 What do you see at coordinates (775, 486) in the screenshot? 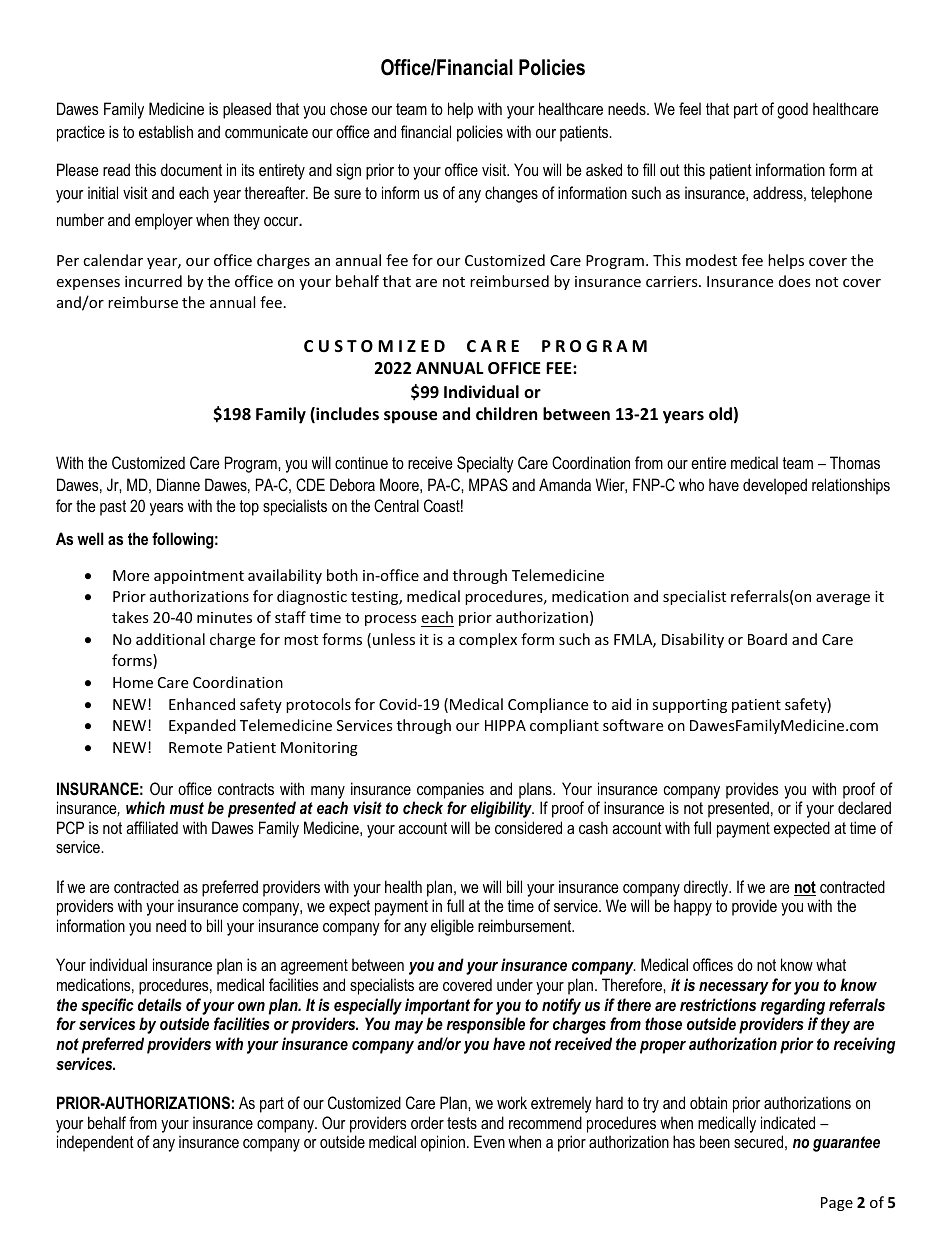
I see `developed` at bounding box center [775, 486].
